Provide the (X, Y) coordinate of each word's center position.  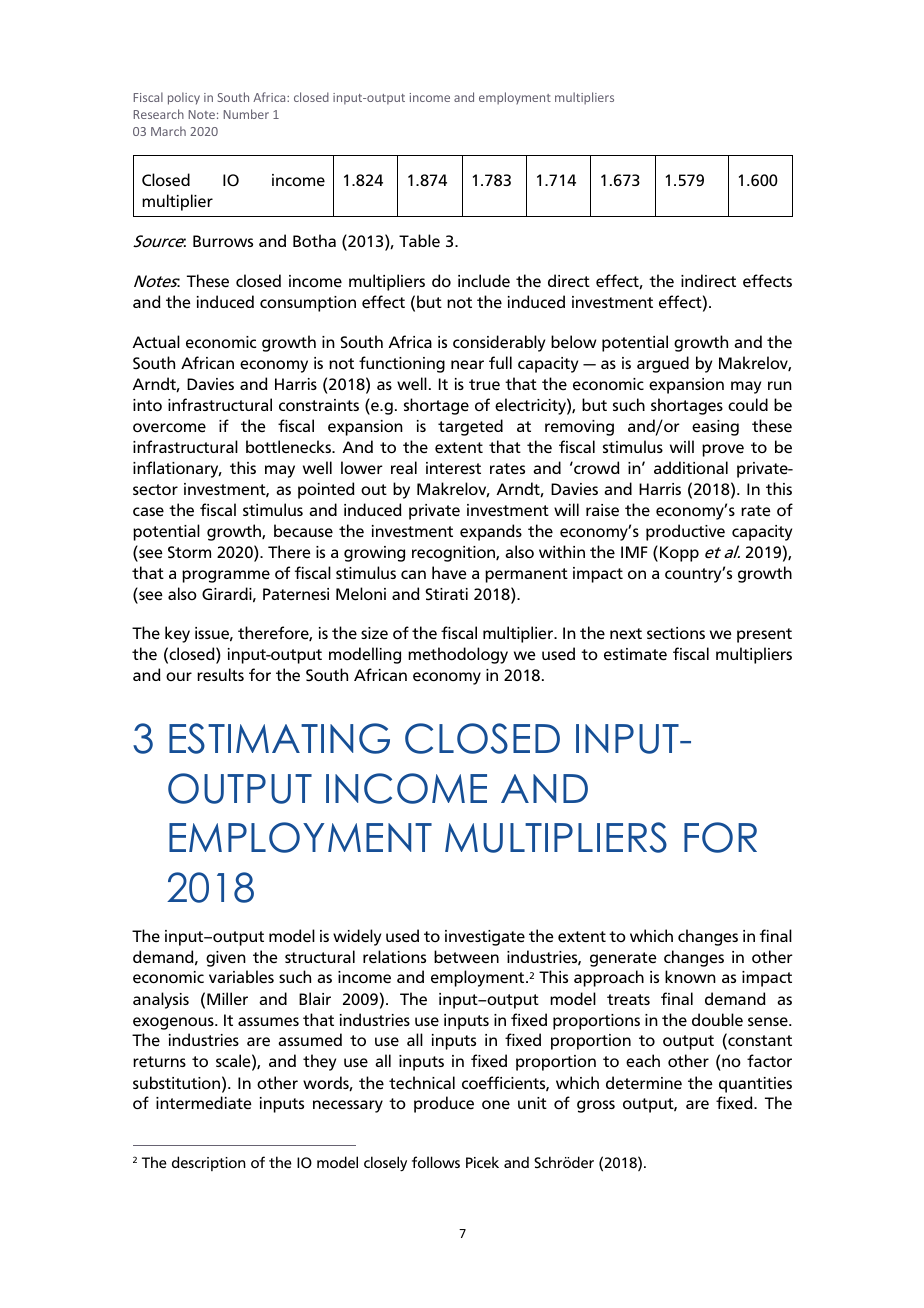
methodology (458, 655)
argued (663, 364)
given (226, 959)
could (748, 404)
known (690, 976)
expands (491, 532)
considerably (499, 343)
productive (685, 532)
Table (419, 241)
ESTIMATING (279, 738)
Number (246, 114)
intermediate (204, 1103)
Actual (156, 341)
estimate (635, 654)
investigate (485, 938)
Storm (189, 552)
